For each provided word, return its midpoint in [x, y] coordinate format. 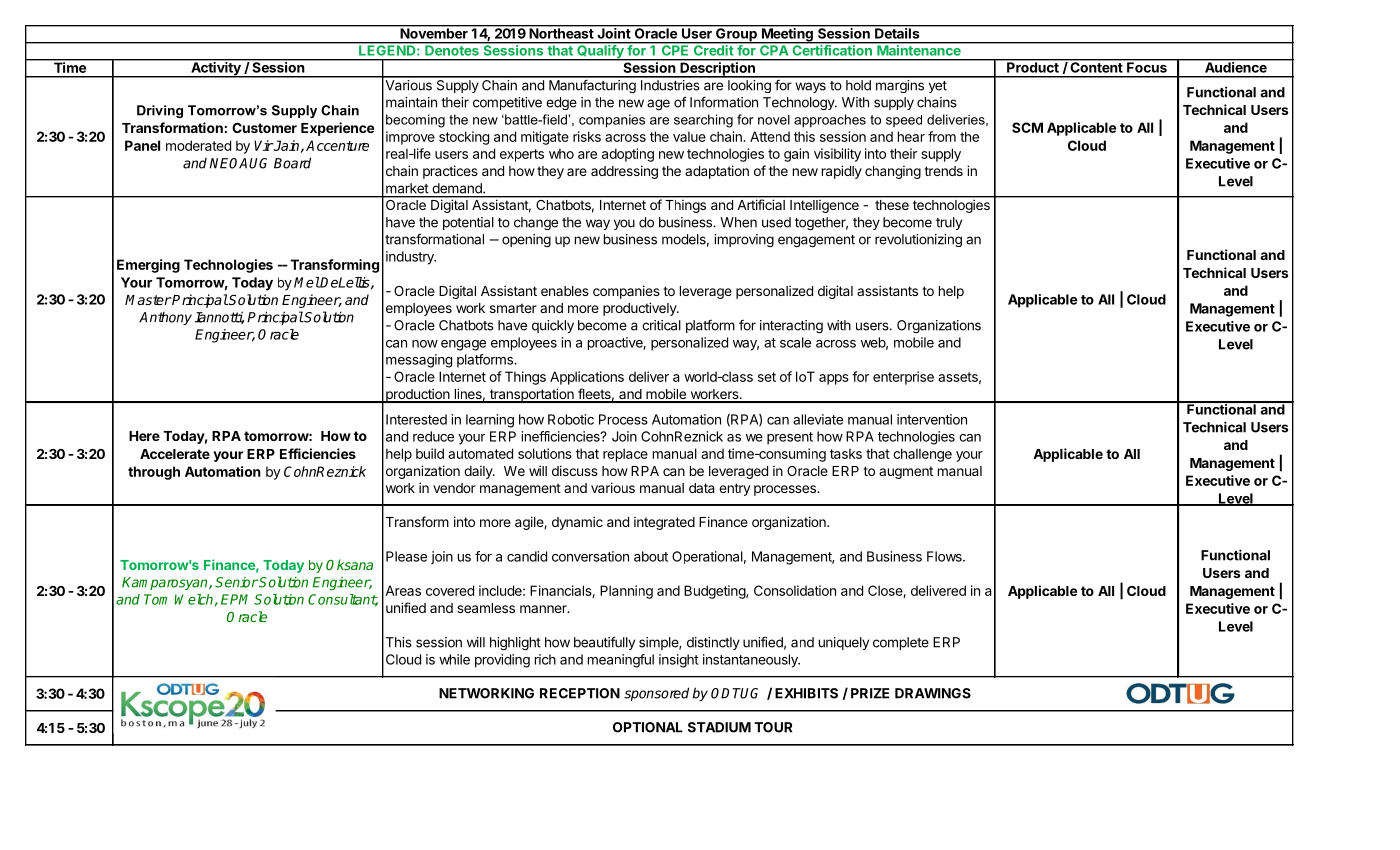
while [454, 659]
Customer [264, 128]
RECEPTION [580, 693]
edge [561, 103]
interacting [791, 327]
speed [904, 121]
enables [565, 291]
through [154, 473]
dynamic [577, 523]
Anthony [165, 318]
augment [906, 472]
